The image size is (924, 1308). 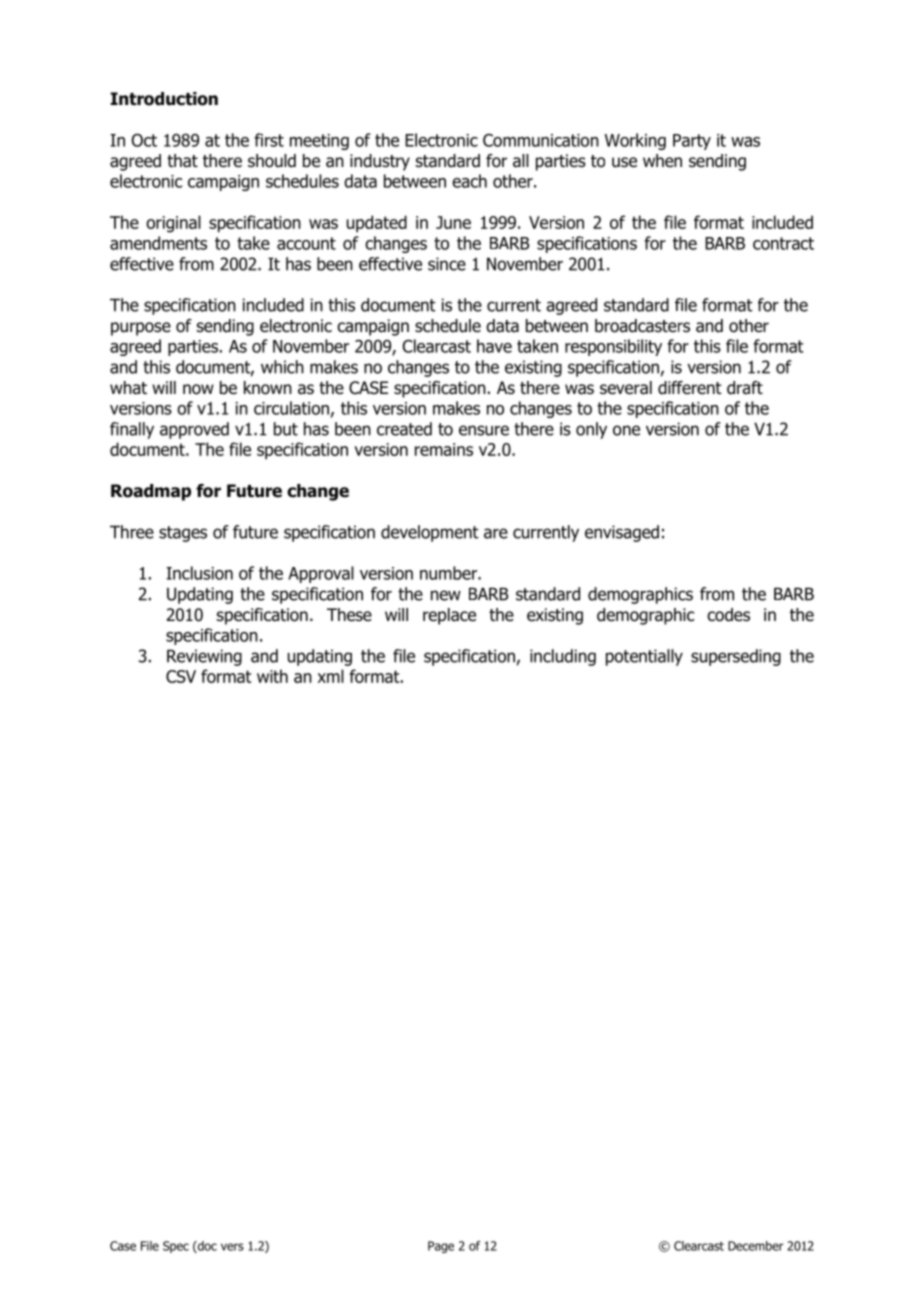 What do you see at coordinates (446, 595) in the page?
I see `new` at bounding box center [446, 595].
